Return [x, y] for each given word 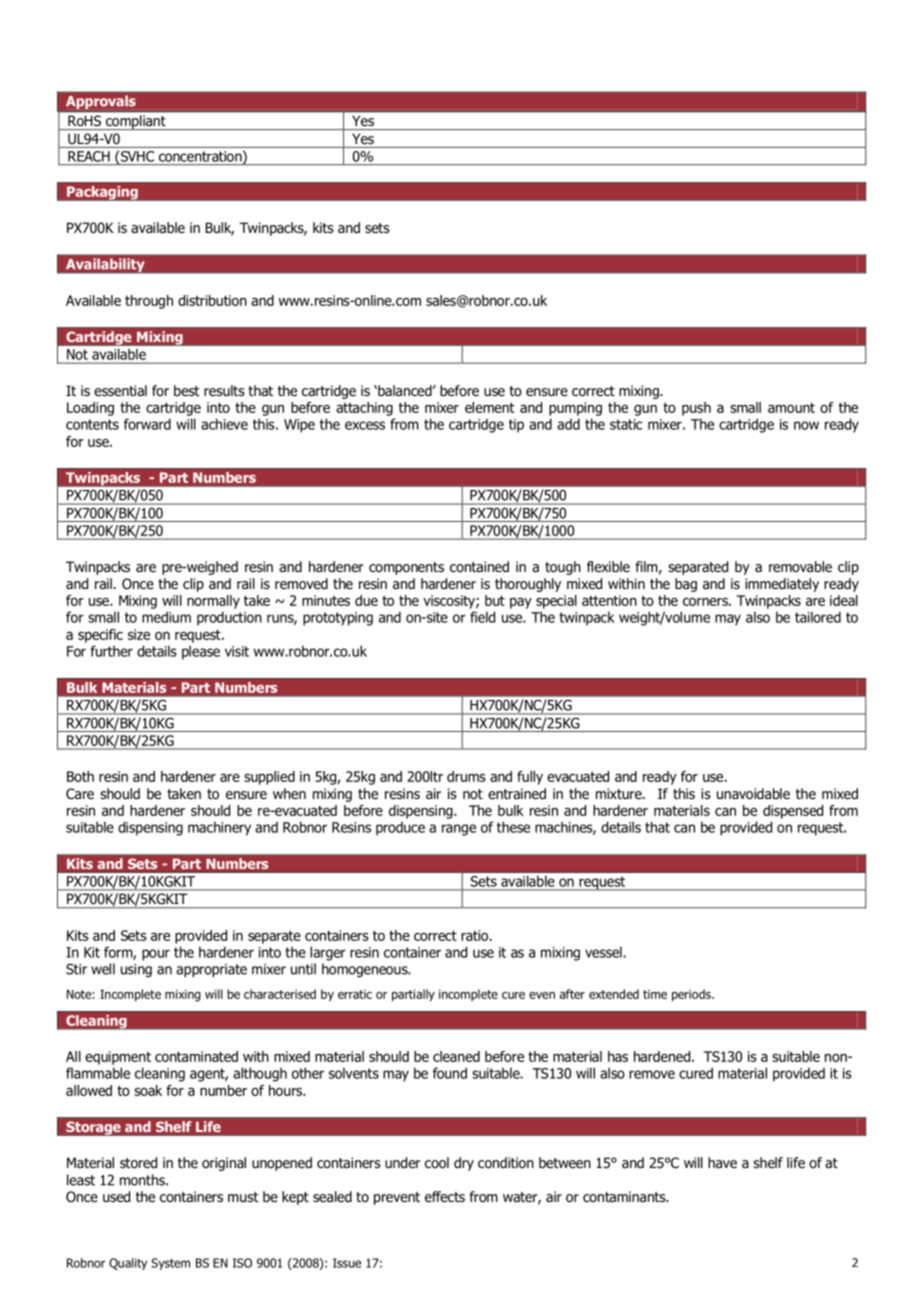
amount [791, 407]
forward [147, 424]
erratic [355, 994]
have [722, 1163]
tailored [818, 617]
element [490, 407]
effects [445, 1196]
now [806, 425]
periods [692, 995]
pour [156, 955]
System [170, 1264]
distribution [212, 300]
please [201, 652]
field [482, 617]
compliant [135, 122]
